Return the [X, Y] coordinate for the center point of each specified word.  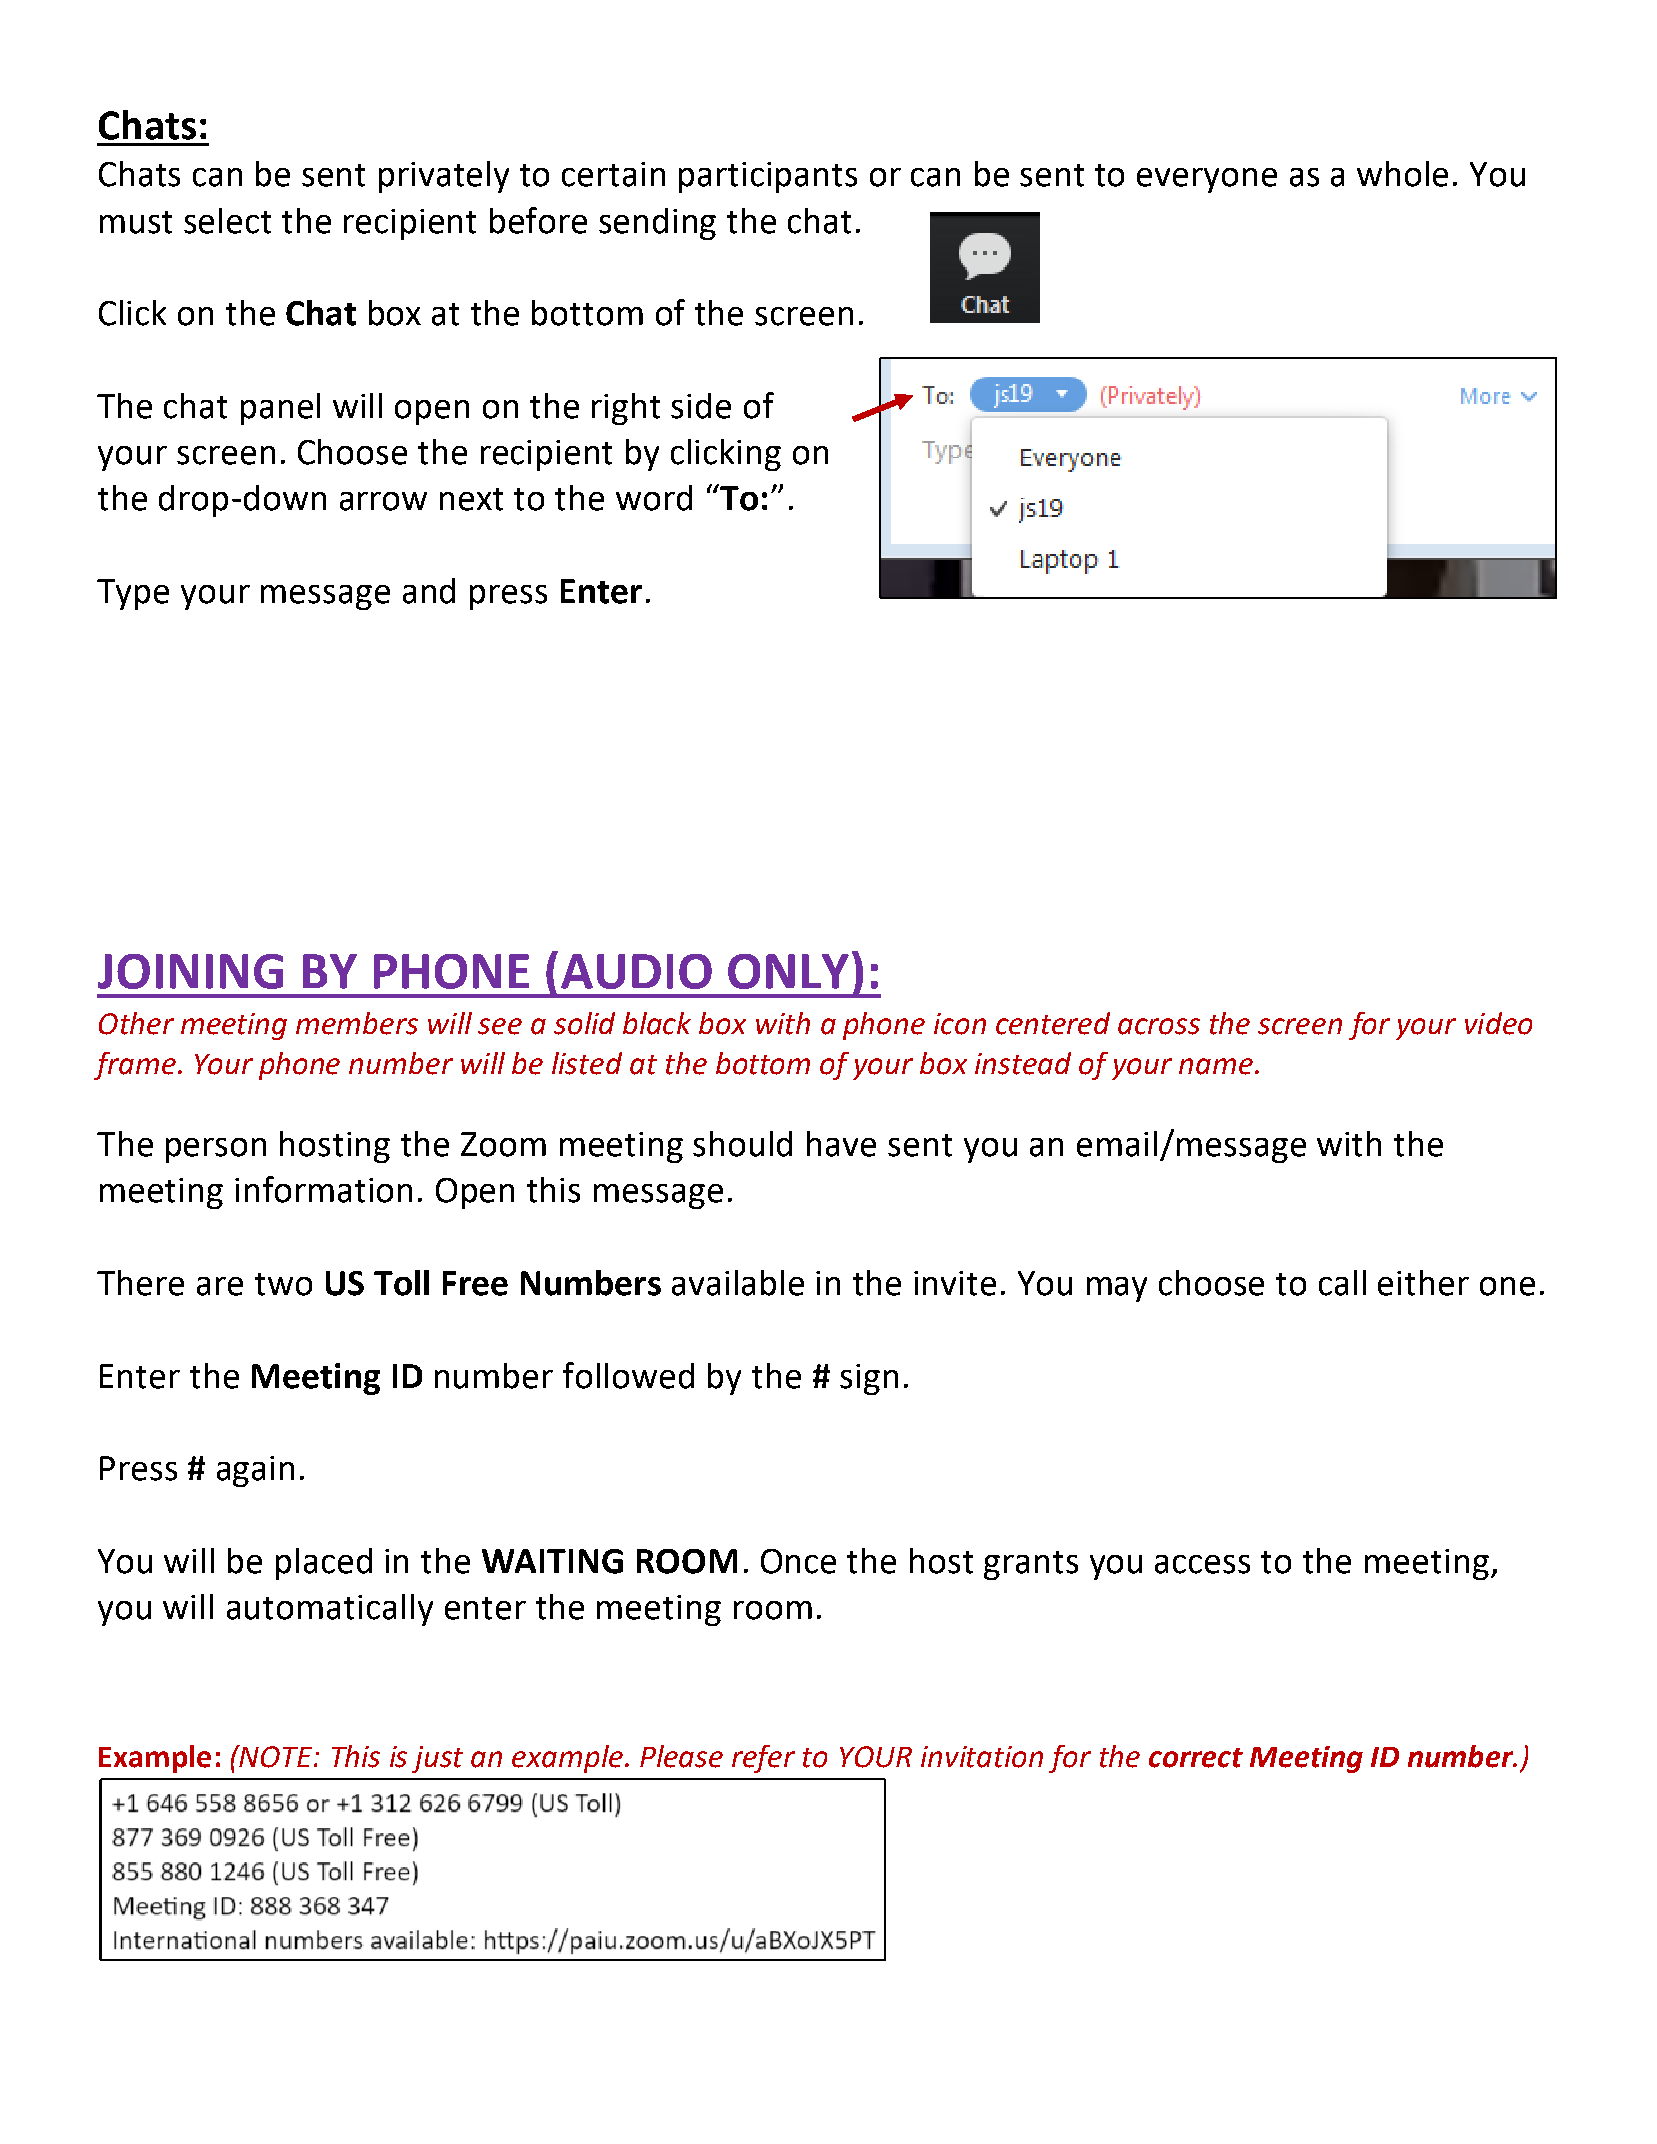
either [1423, 1283]
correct [1196, 1758]
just [437, 1759]
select [227, 221]
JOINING [190, 971]
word [654, 498]
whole [1402, 174]
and [429, 591]
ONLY [788, 971]
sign [869, 1379]
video [1498, 1023]
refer [763, 1759]
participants [768, 177]
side [701, 406]
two [283, 1284]
